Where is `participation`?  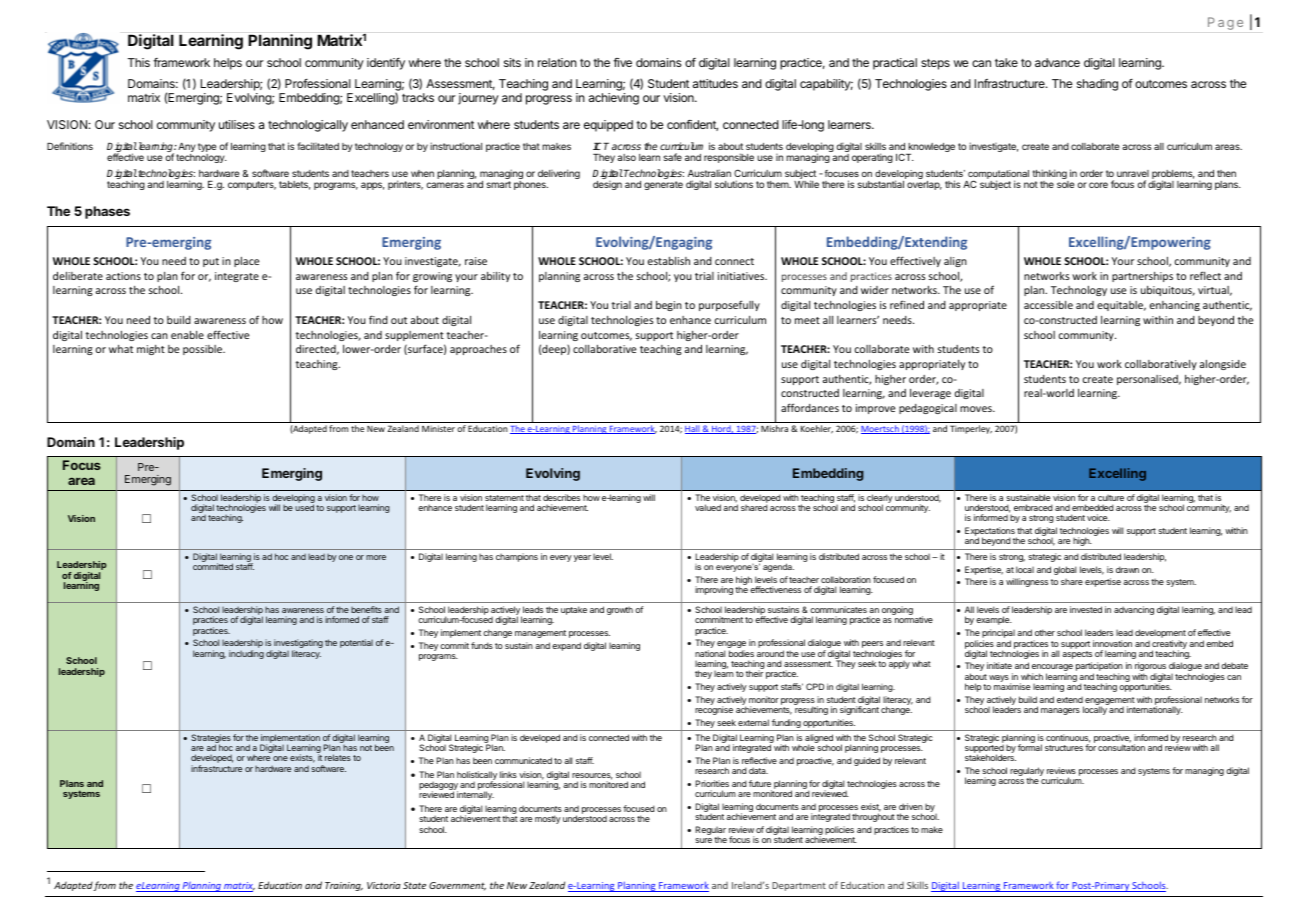
participation is located at coordinates (1099, 668).
